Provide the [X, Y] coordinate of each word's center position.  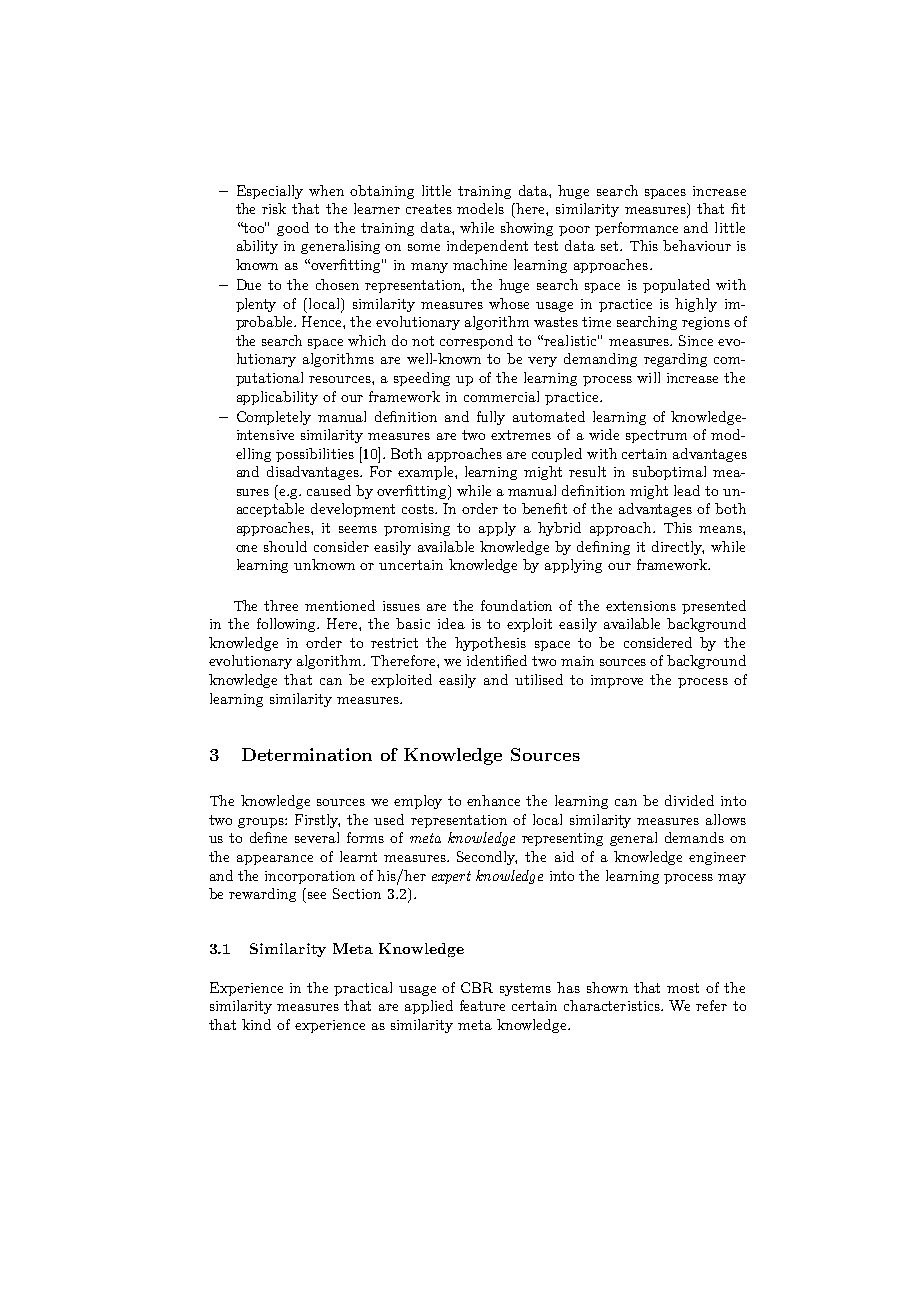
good [293, 229]
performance [636, 229]
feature [482, 1005]
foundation [516, 605]
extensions [641, 606]
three [281, 605]
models [480, 208]
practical [363, 989]
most [683, 988]
